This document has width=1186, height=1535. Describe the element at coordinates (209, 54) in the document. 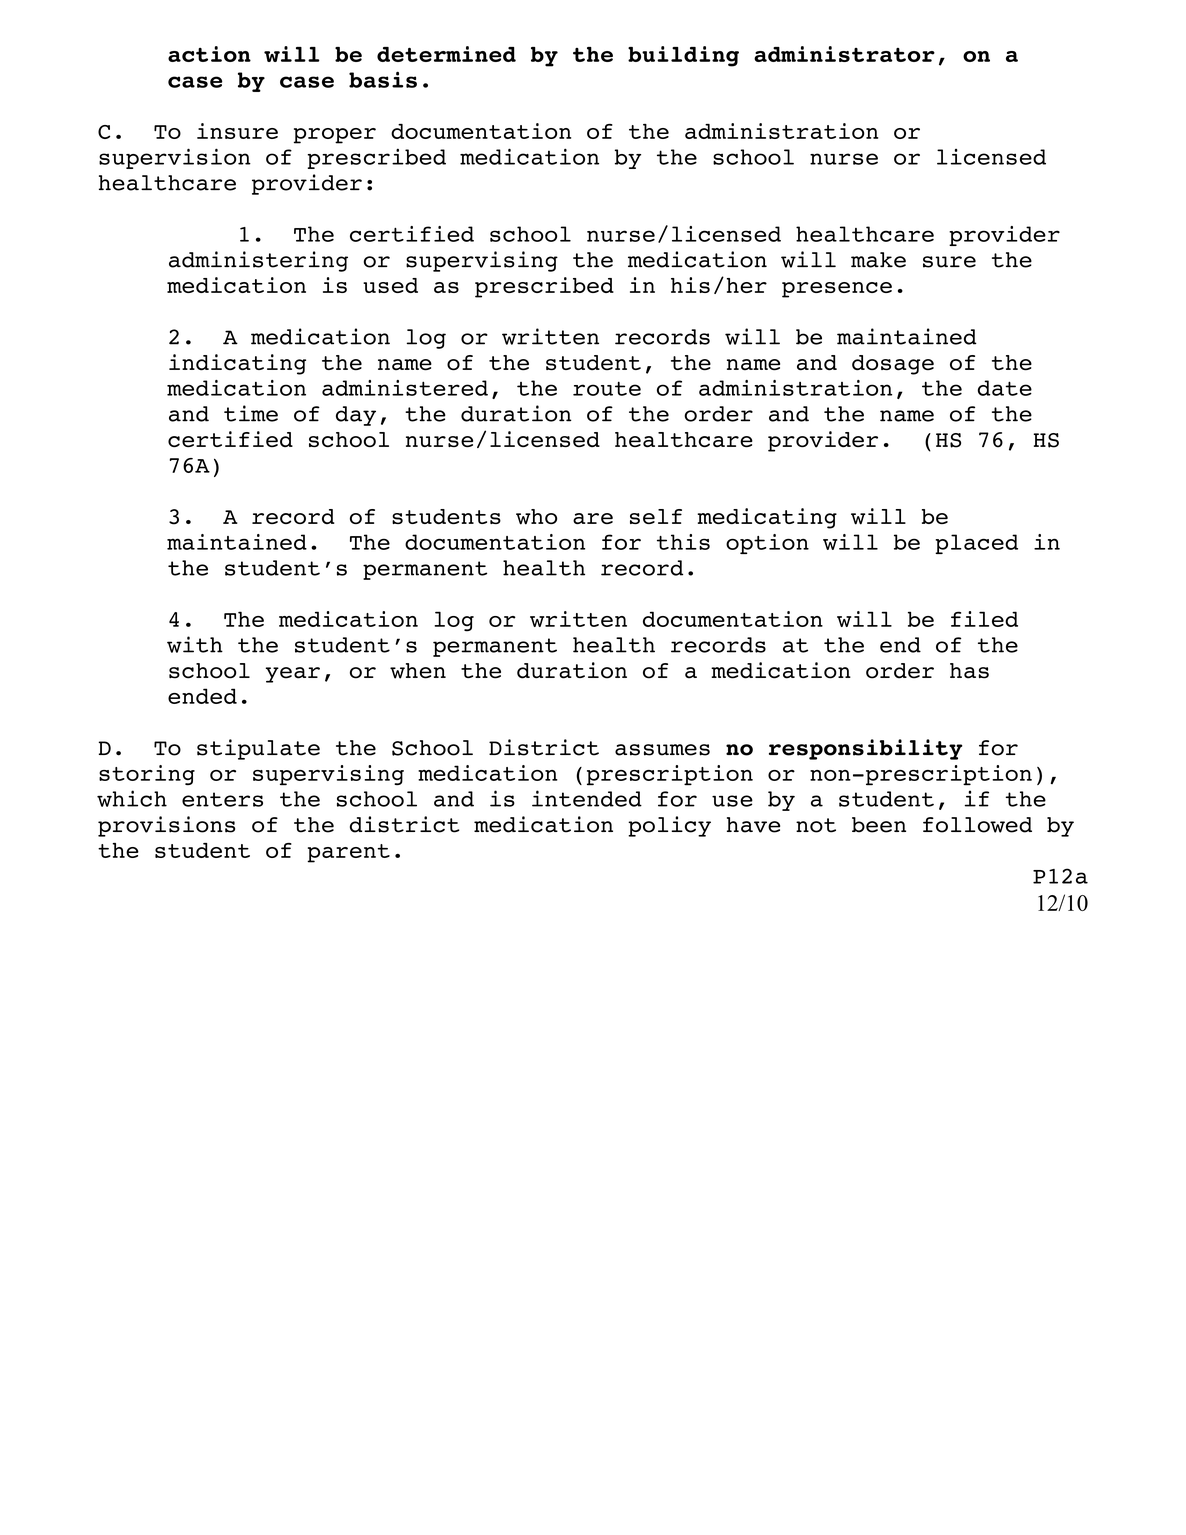

I see `action` at that location.
